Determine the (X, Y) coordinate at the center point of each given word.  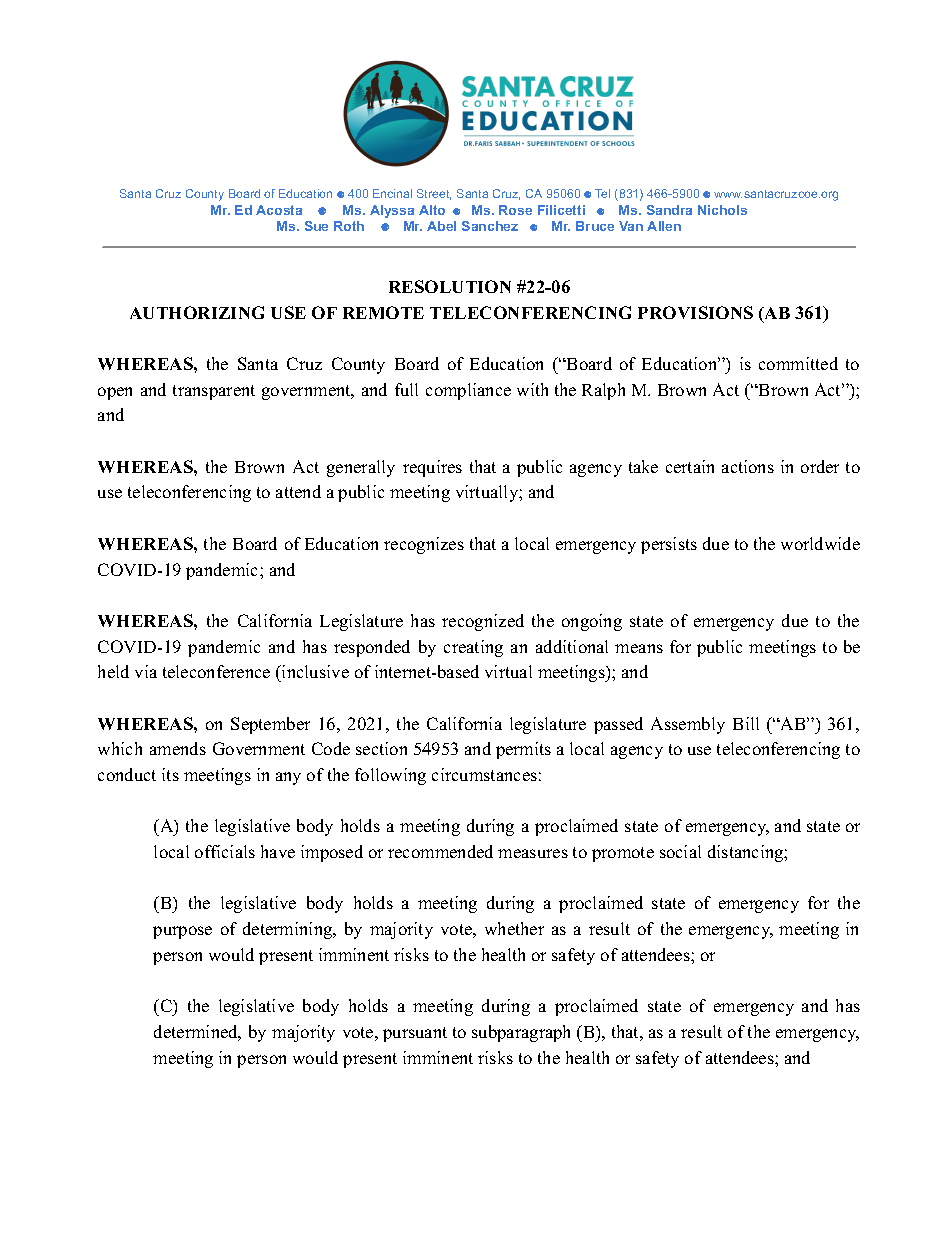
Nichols (722, 210)
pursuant (415, 1034)
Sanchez (490, 226)
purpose (182, 932)
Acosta (279, 210)
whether (514, 928)
